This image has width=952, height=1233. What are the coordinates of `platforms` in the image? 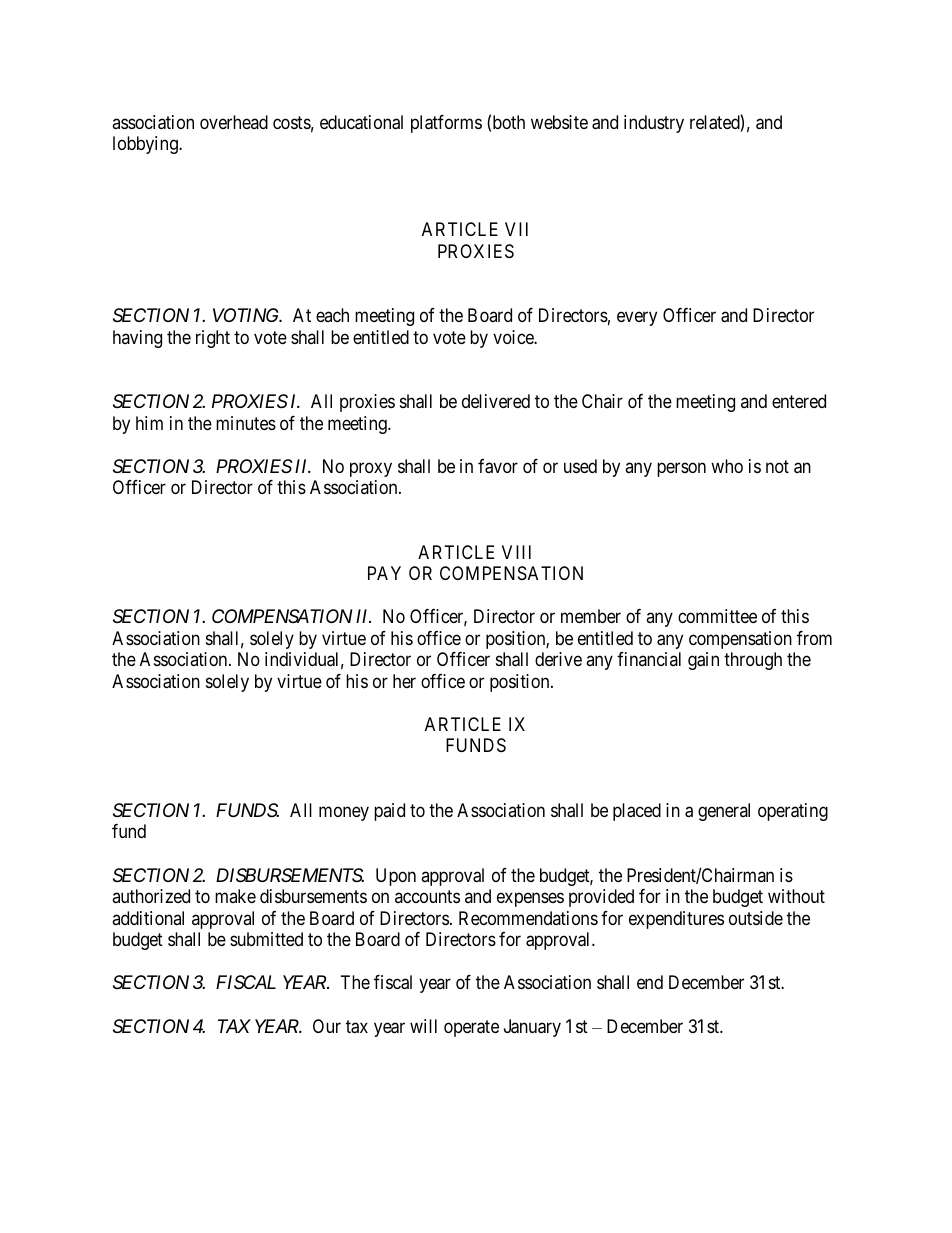 It's located at (446, 124).
